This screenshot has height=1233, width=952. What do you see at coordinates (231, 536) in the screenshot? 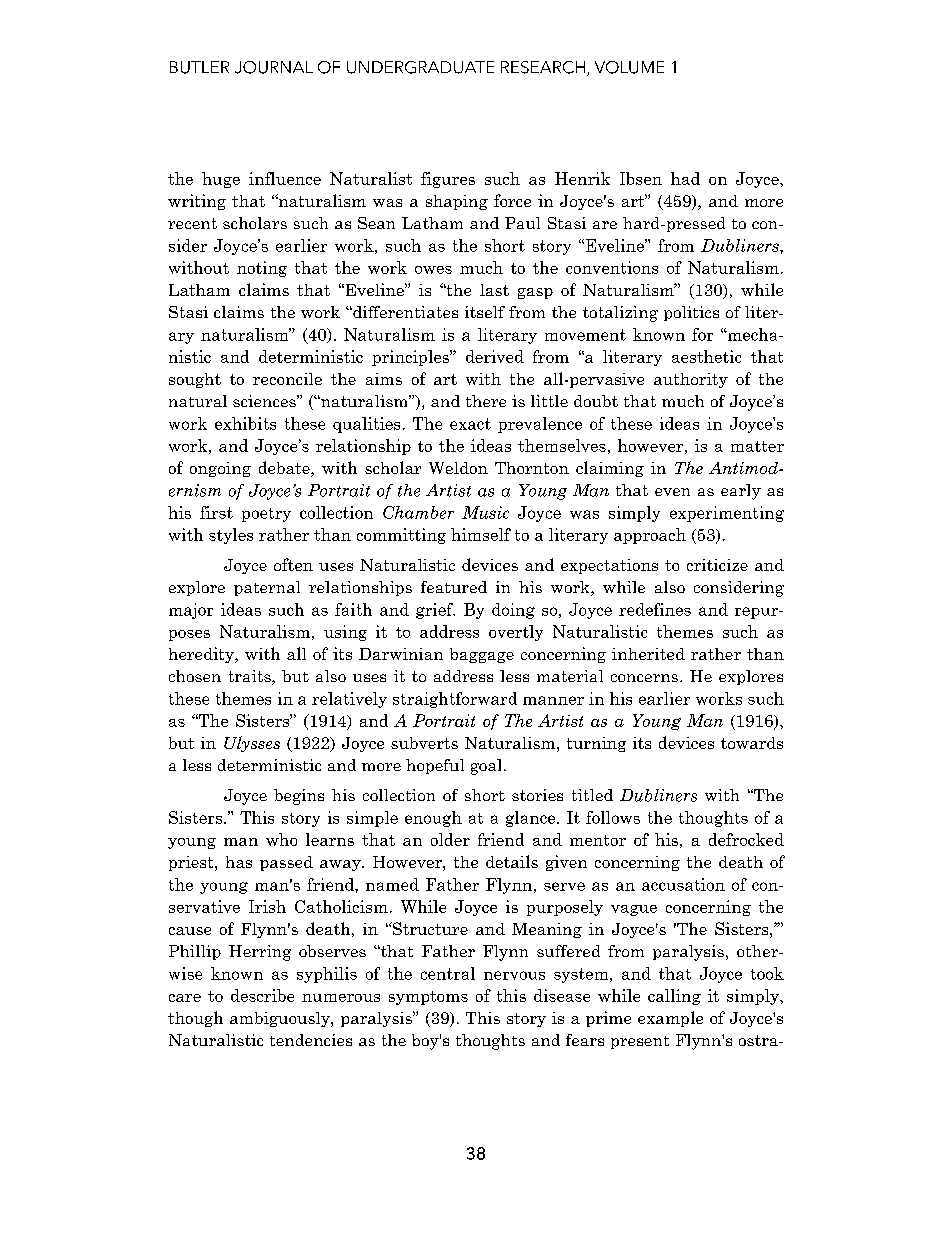
I see `styles` at bounding box center [231, 536].
